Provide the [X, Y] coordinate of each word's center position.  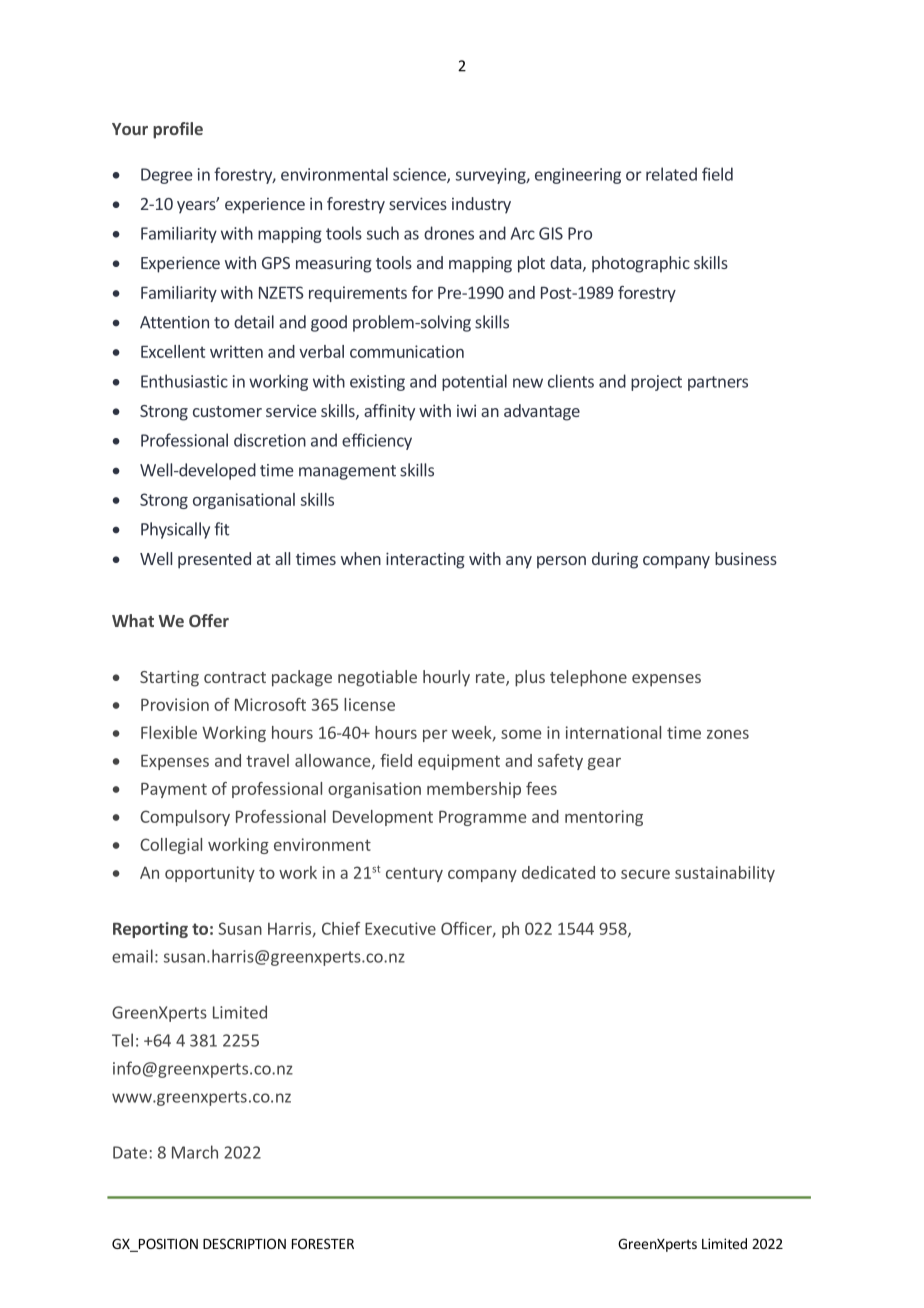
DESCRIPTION [244, 1243]
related [671, 174]
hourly [446, 678]
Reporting [150, 930]
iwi [466, 410]
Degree [167, 176]
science [420, 175]
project [656, 383]
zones [728, 734]
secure [645, 874]
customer [227, 411]
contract [235, 677]
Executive [400, 928]
